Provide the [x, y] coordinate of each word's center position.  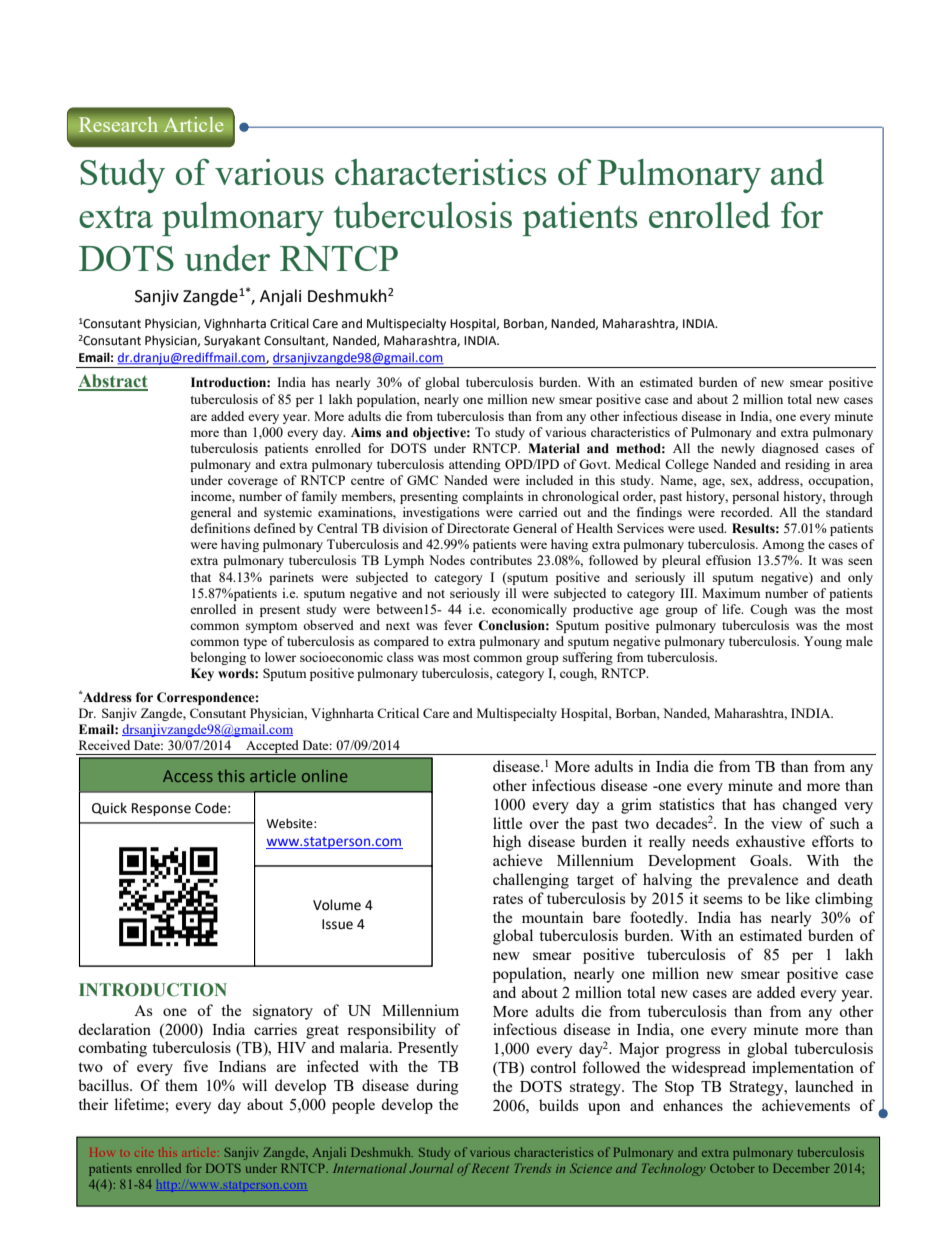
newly [738, 449]
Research [118, 124]
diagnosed [790, 449]
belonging [218, 658]
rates [508, 899]
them [181, 1085]
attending [475, 465]
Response [161, 809]
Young [823, 642]
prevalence [763, 881]
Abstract [113, 382]
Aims [366, 432]
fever [458, 625]
